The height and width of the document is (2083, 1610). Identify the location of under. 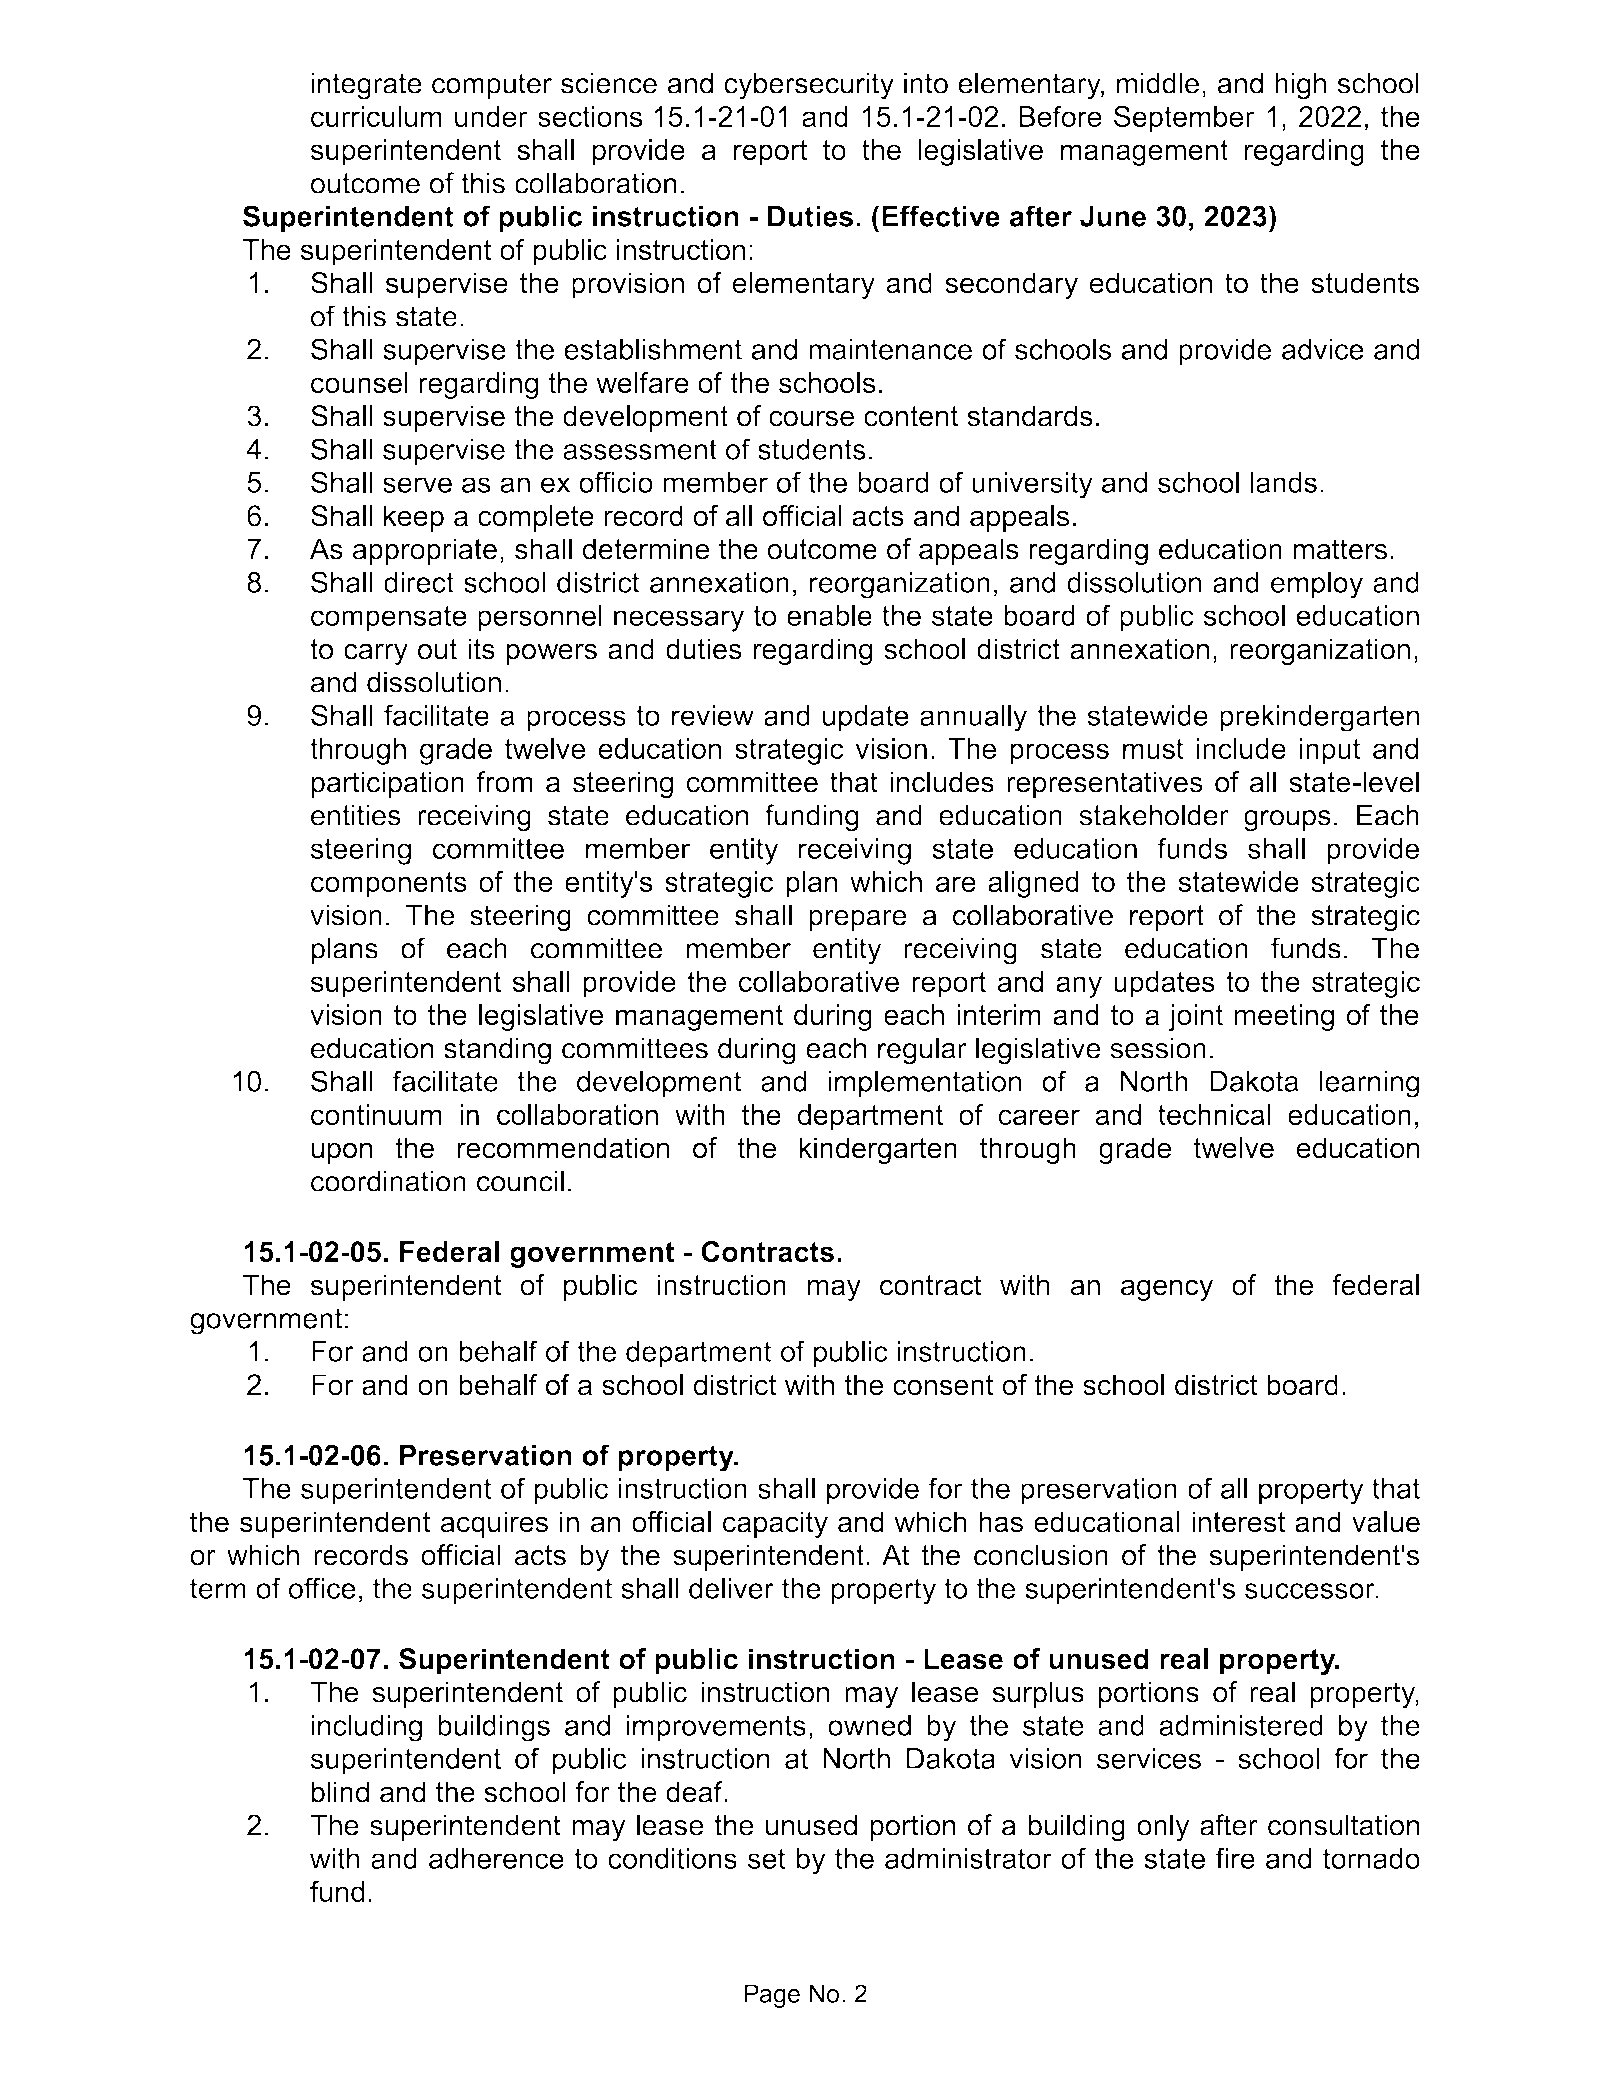
(491, 116).
